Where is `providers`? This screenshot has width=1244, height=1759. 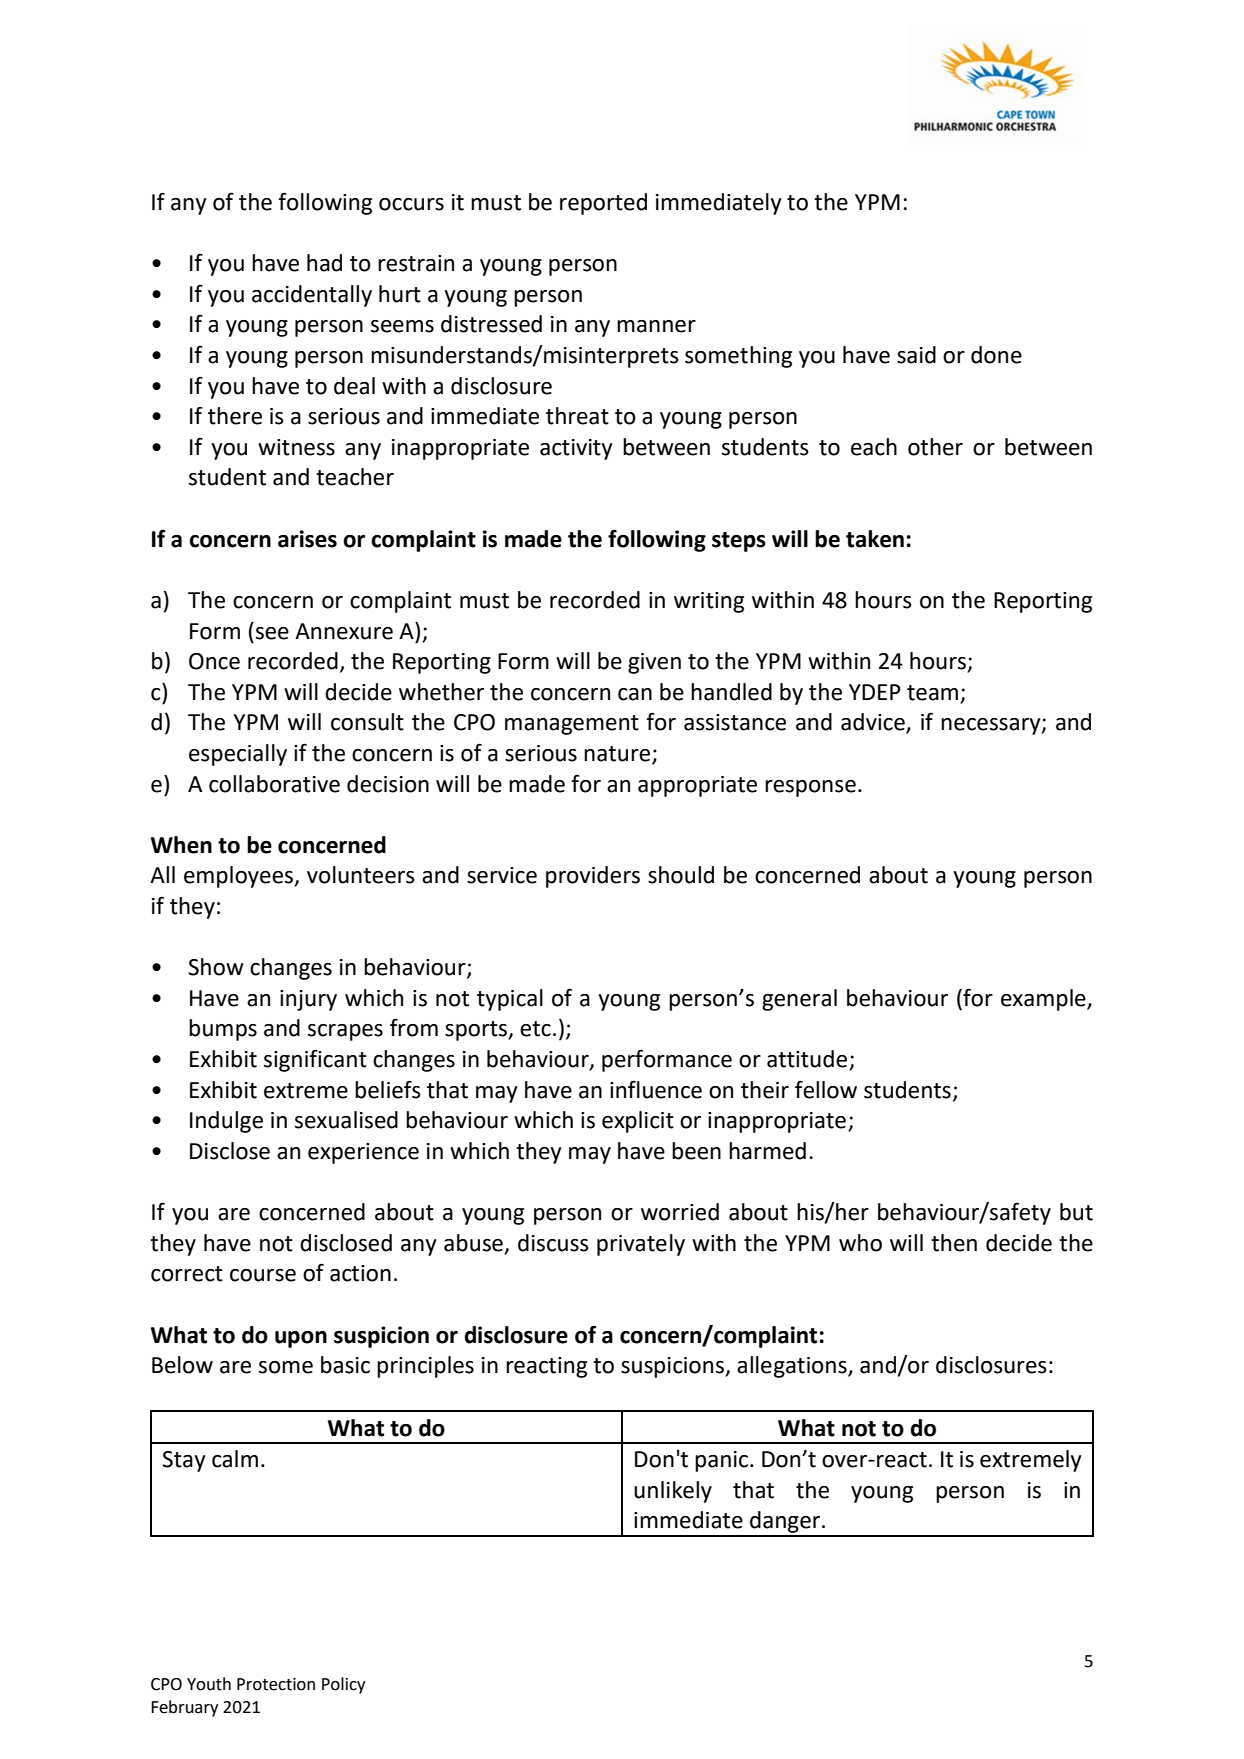
providers is located at coordinates (593, 877).
